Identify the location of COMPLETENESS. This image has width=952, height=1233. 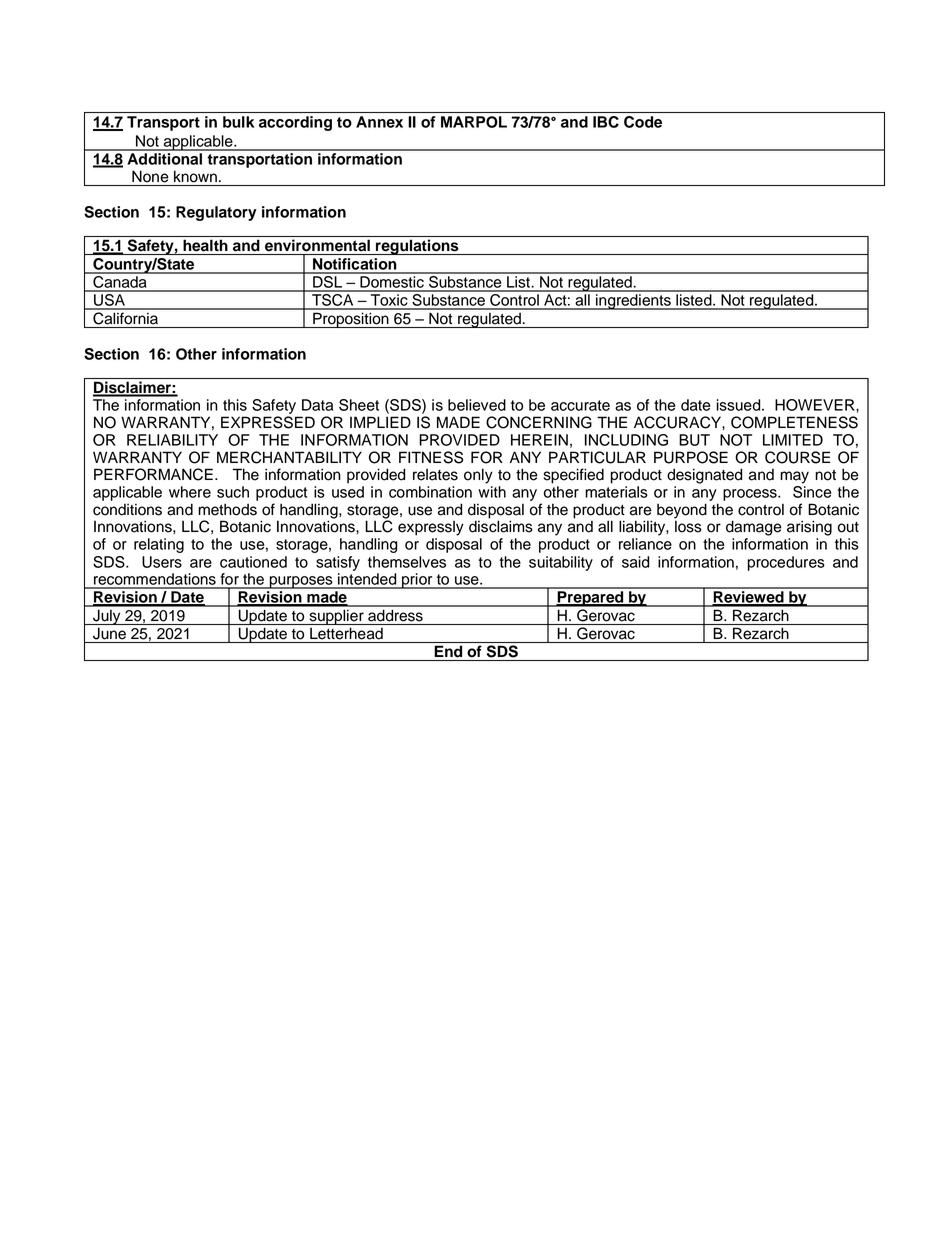
(794, 422).
